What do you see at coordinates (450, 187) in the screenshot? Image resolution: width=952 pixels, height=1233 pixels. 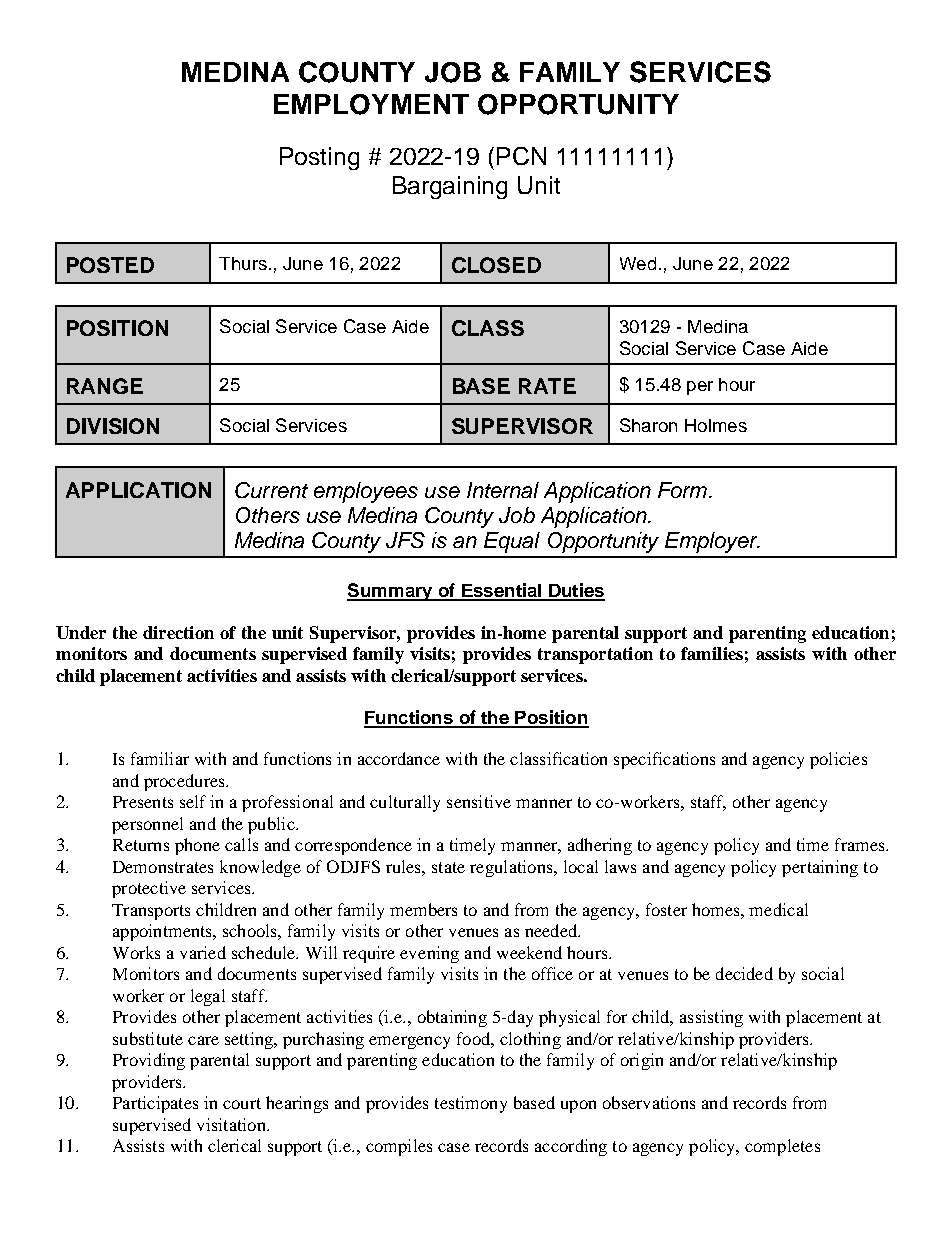 I see `Bargaining` at bounding box center [450, 187].
